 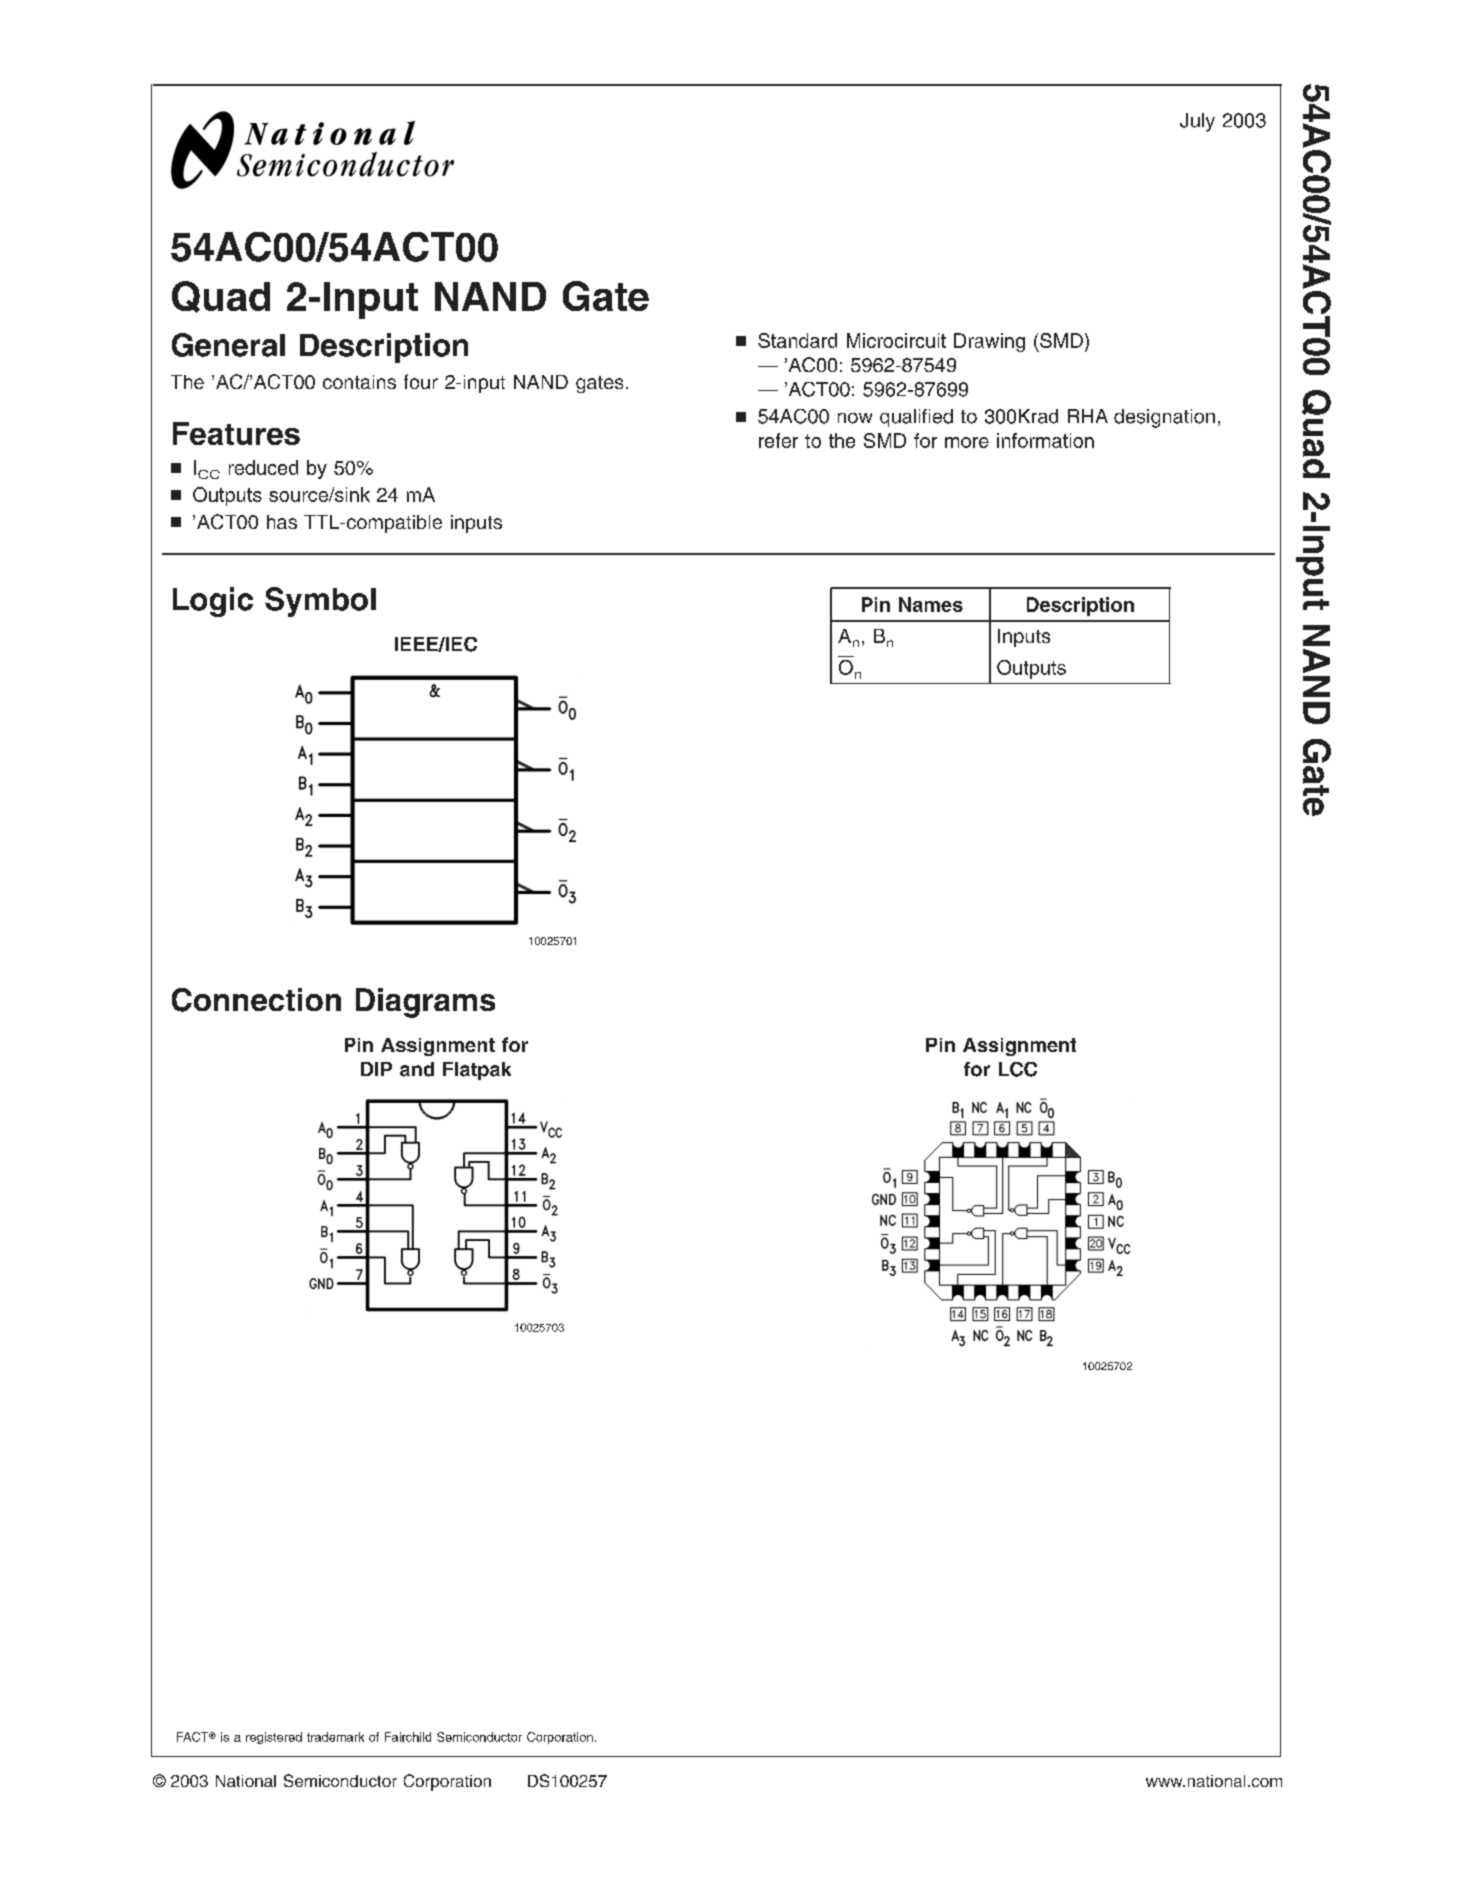 What do you see at coordinates (477, 1071) in the screenshot?
I see `Flatpak` at bounding box center [477, 1071].
